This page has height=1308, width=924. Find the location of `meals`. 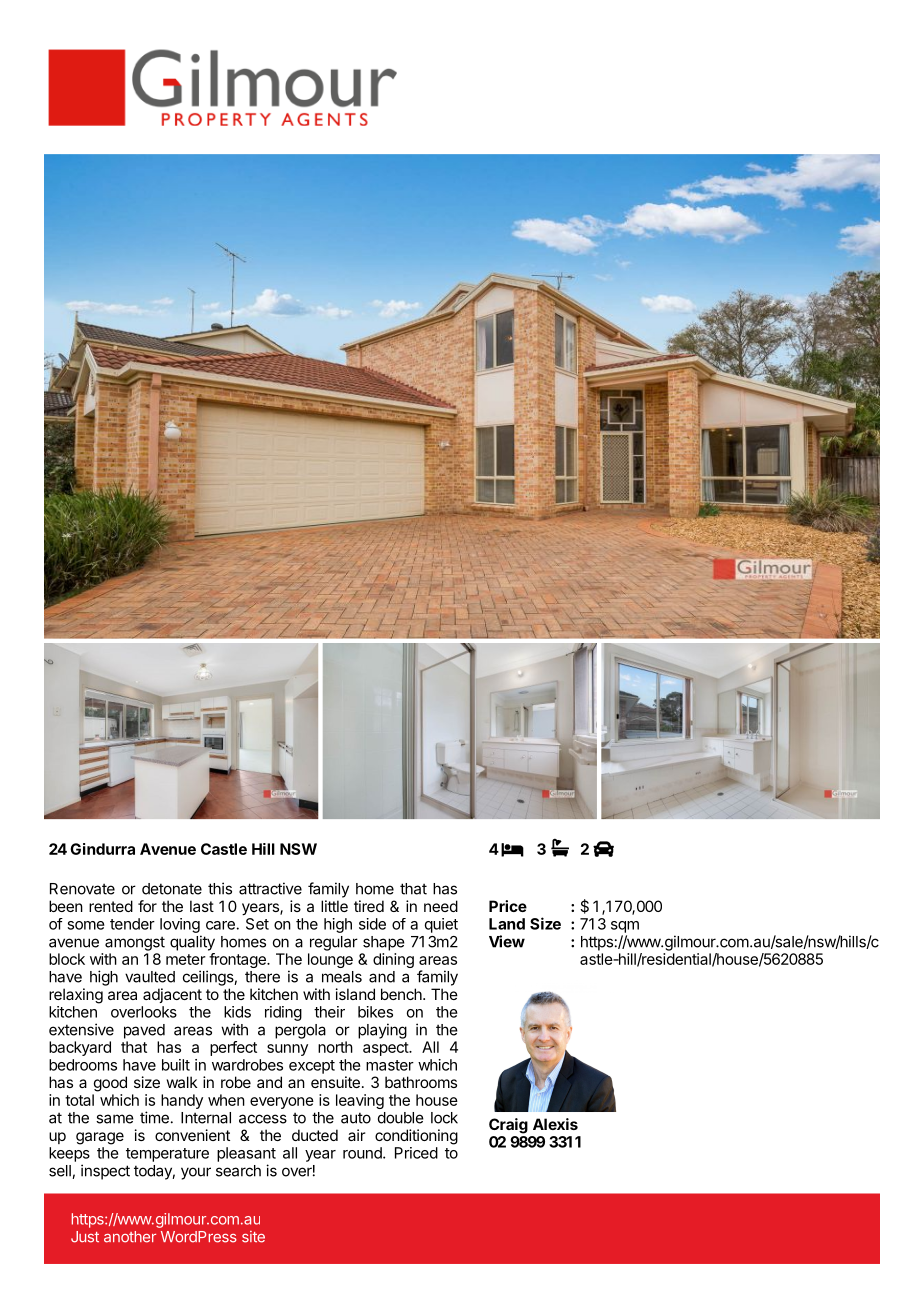

meals is located at coordinates (342, 977).
